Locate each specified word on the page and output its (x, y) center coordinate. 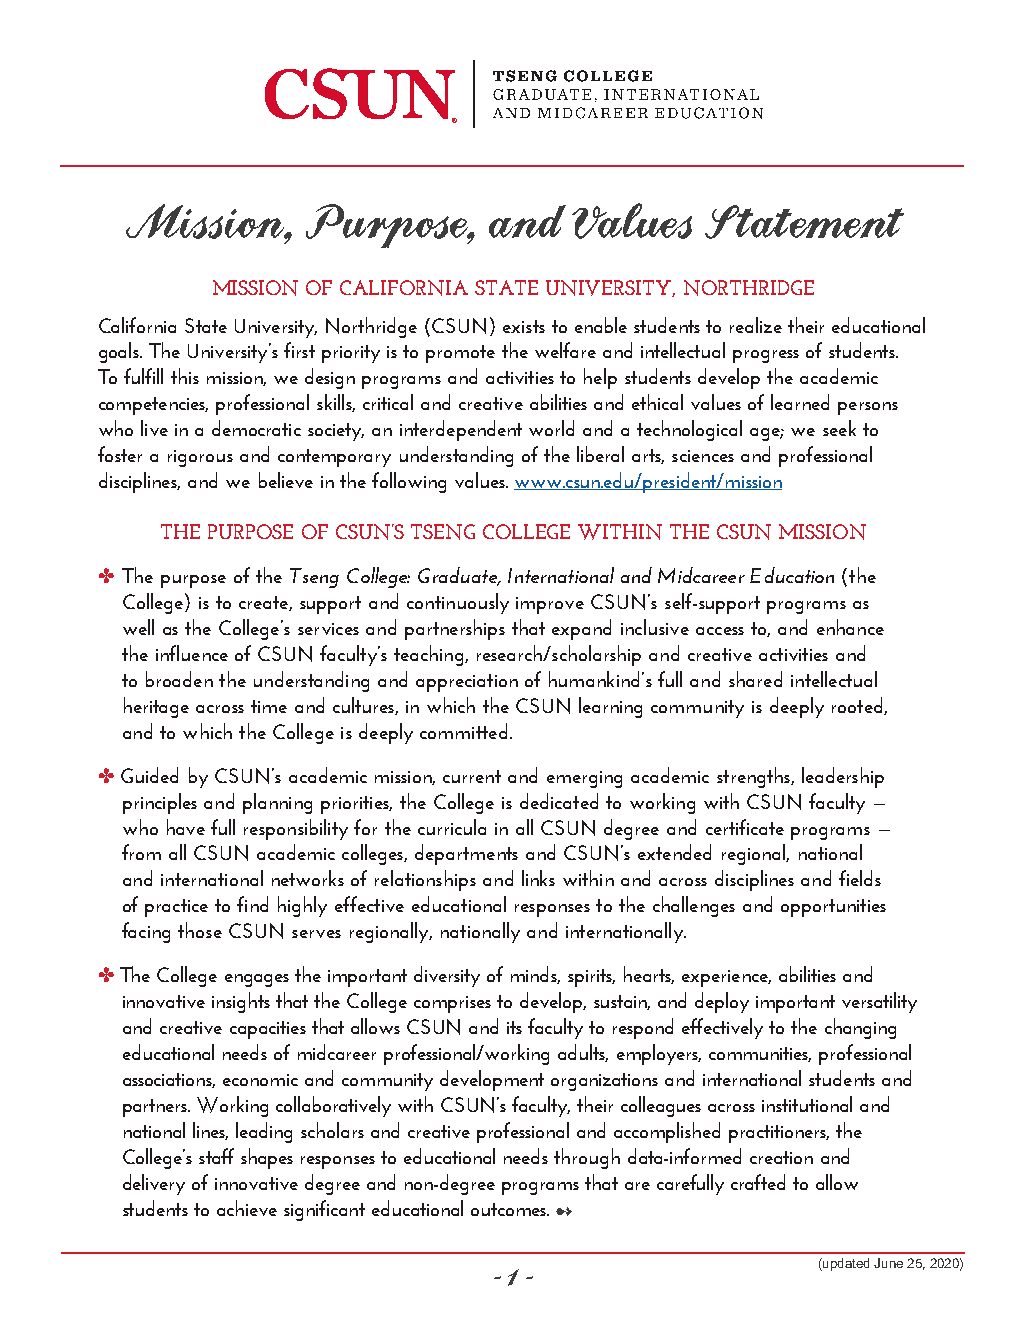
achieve (247, 1208)
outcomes (509, 1209)
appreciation (467, 683)
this (185, 376)
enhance (850, 627)
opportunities (833, 908)
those (200, 930)
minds (535, 975)
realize (756, 325)
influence (192, 653)
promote (460, 354)
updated (845, 1264)
